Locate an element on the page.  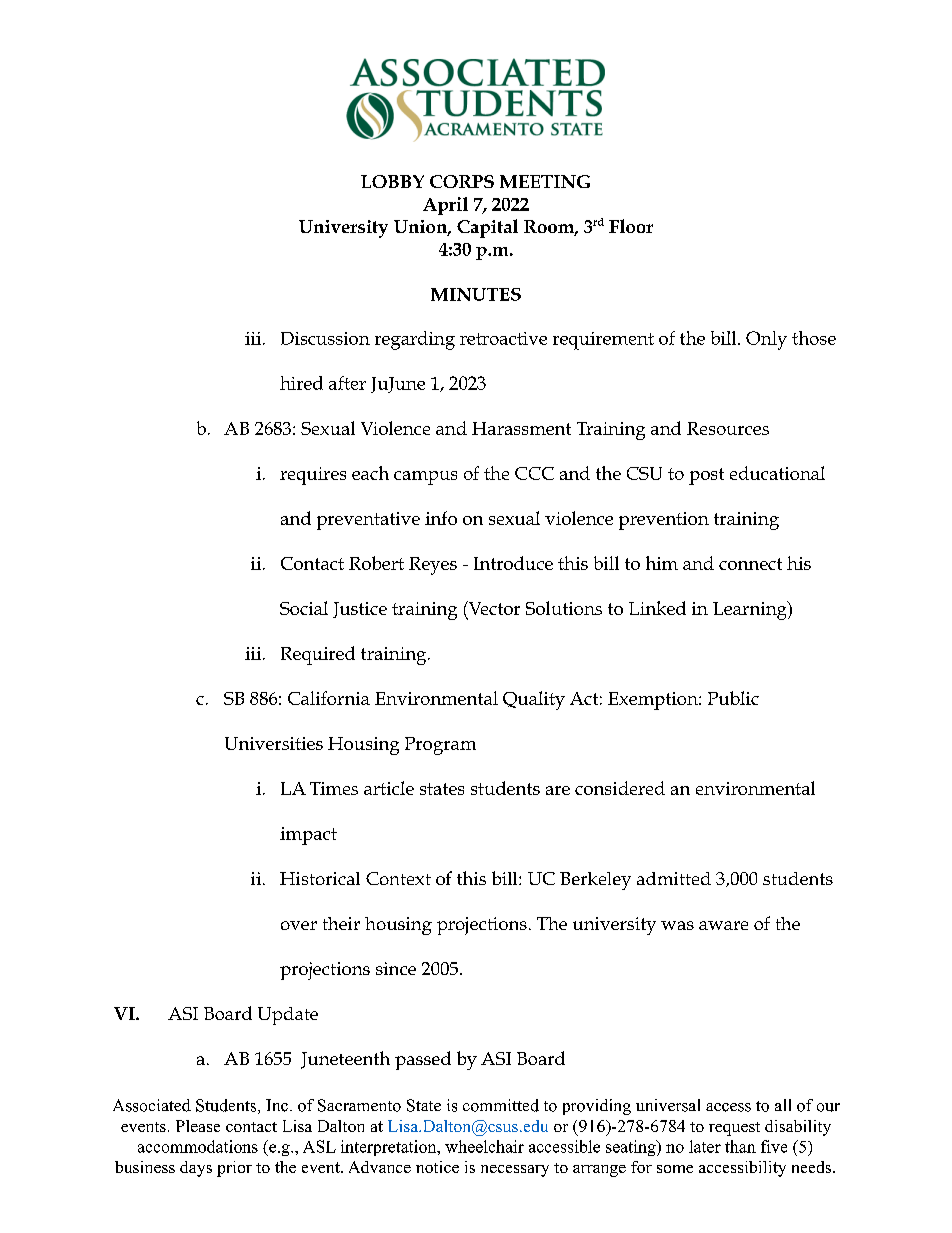
connect is located at coordinates (750, 564).
